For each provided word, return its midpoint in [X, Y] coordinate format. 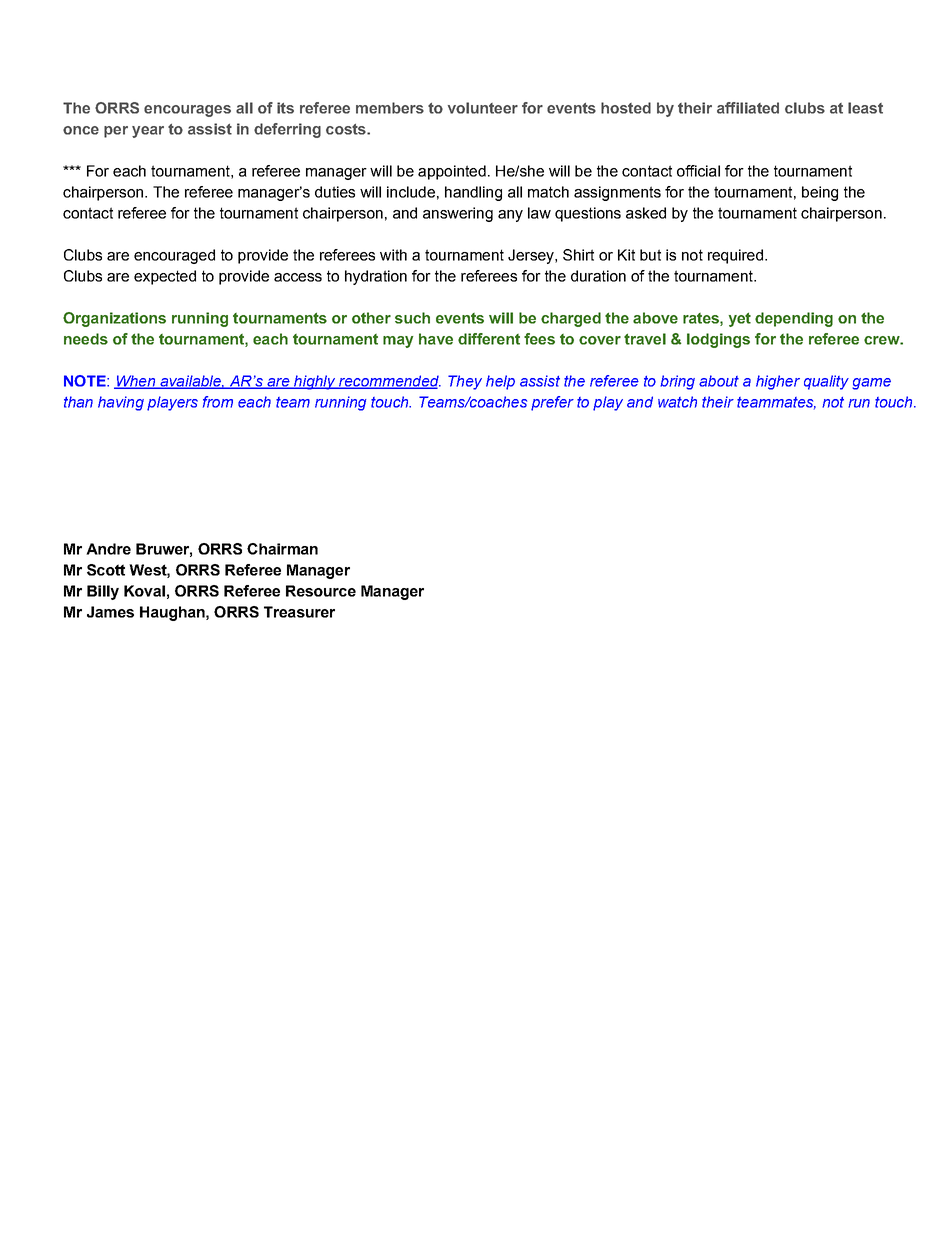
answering [458, 214]
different [489, 339]
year [148, 132]
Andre [108, 549]
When [135, 382]
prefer [552, 403]
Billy [103, 592]
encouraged [174, 256]
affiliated [748, 108]
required [735, 256]
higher [778, 382]
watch [677, 402]
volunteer [483, 108]
